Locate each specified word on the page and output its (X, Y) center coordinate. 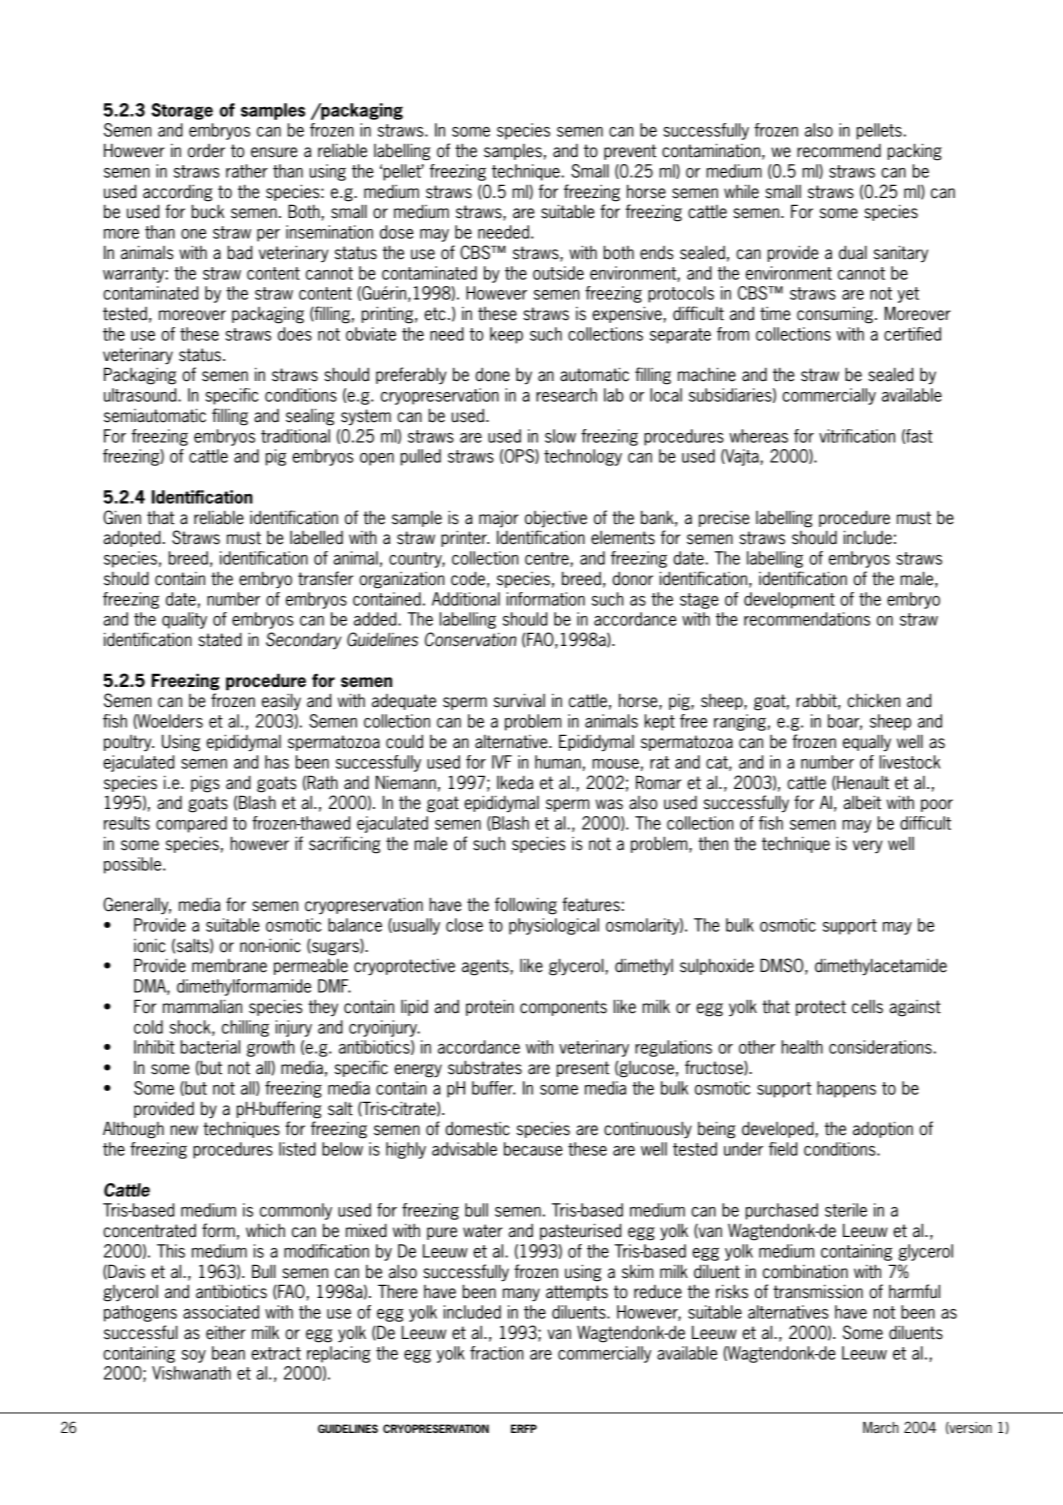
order (206, 151)
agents (485, 967)
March (880, 1428)
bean (228, 1353)
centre (548, 559)
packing (915, 152)
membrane (229, 966)
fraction (496, 1353)
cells (867, 1006)
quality (184, 620)
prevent (630, 152)
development (789, 600)
